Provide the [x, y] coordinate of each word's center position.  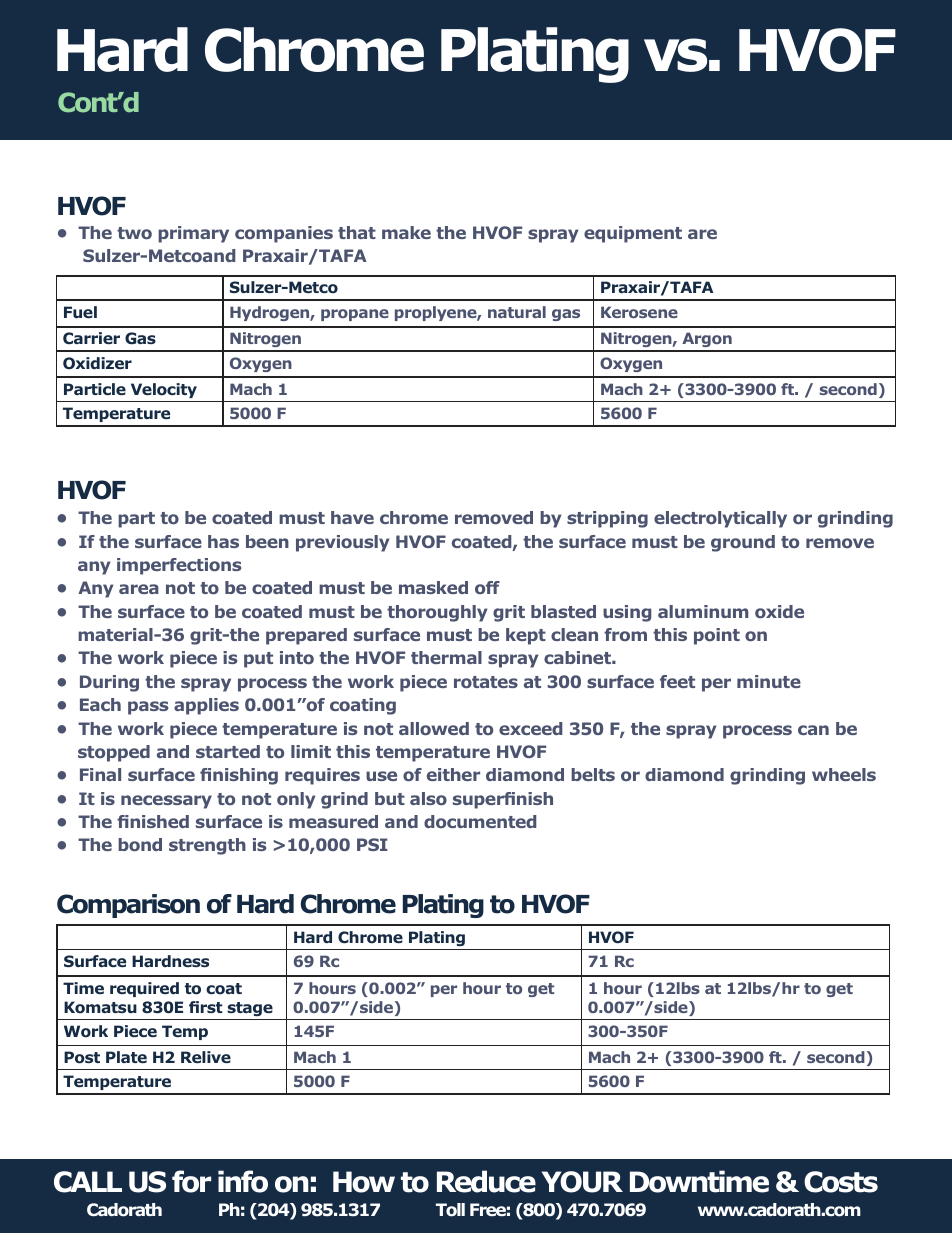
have [352, 517]
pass [148, 708]
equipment [633, 234]
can [813, 730]
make [406, 232]
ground [743, 543]
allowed [434, 728]
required [144, 989]
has [223, 541]
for [191, 1181]
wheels [844, 774]
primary [193, 234]
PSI [372, 844]
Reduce [486, 1181]
